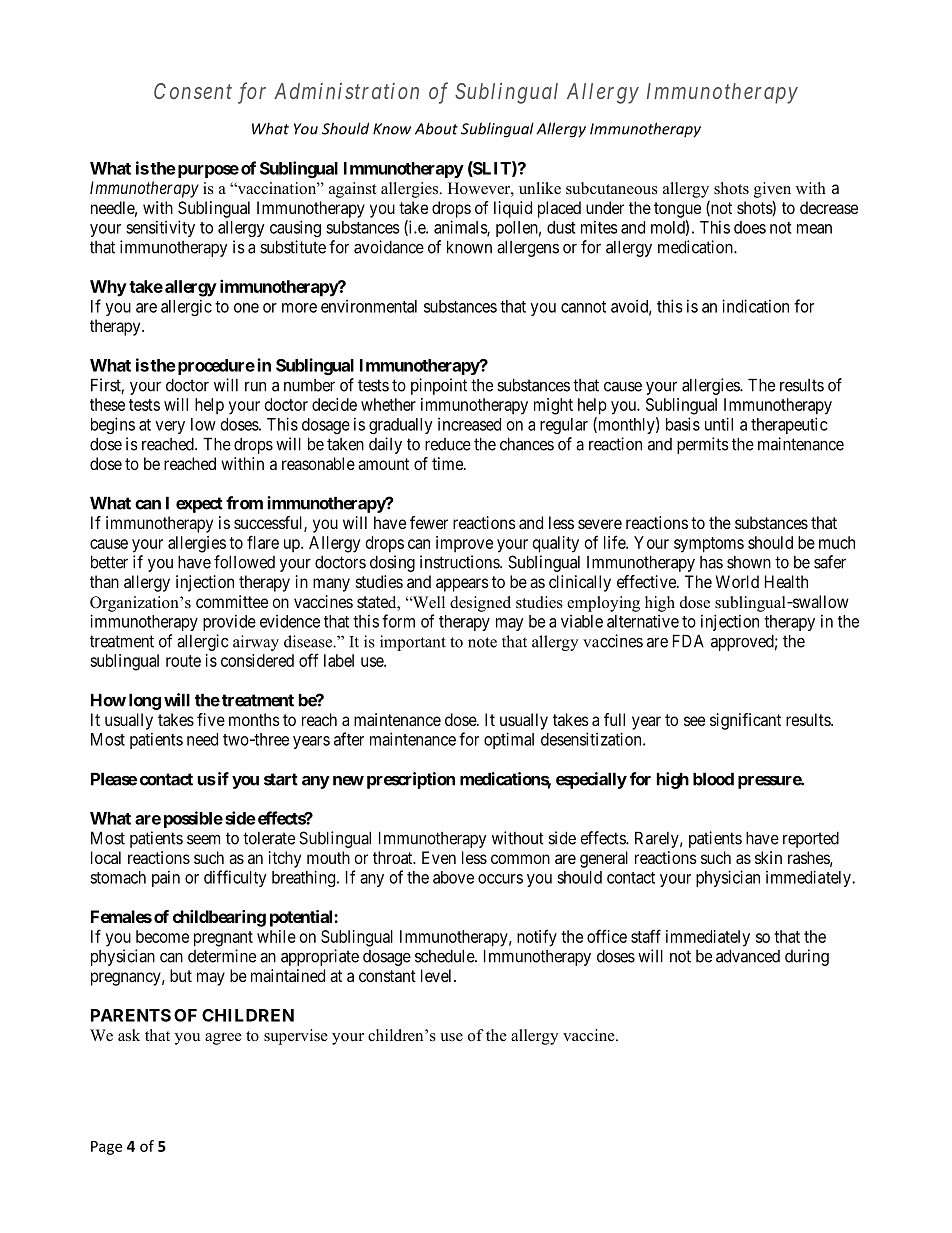  I want to click on significant, so click(745, 721).
